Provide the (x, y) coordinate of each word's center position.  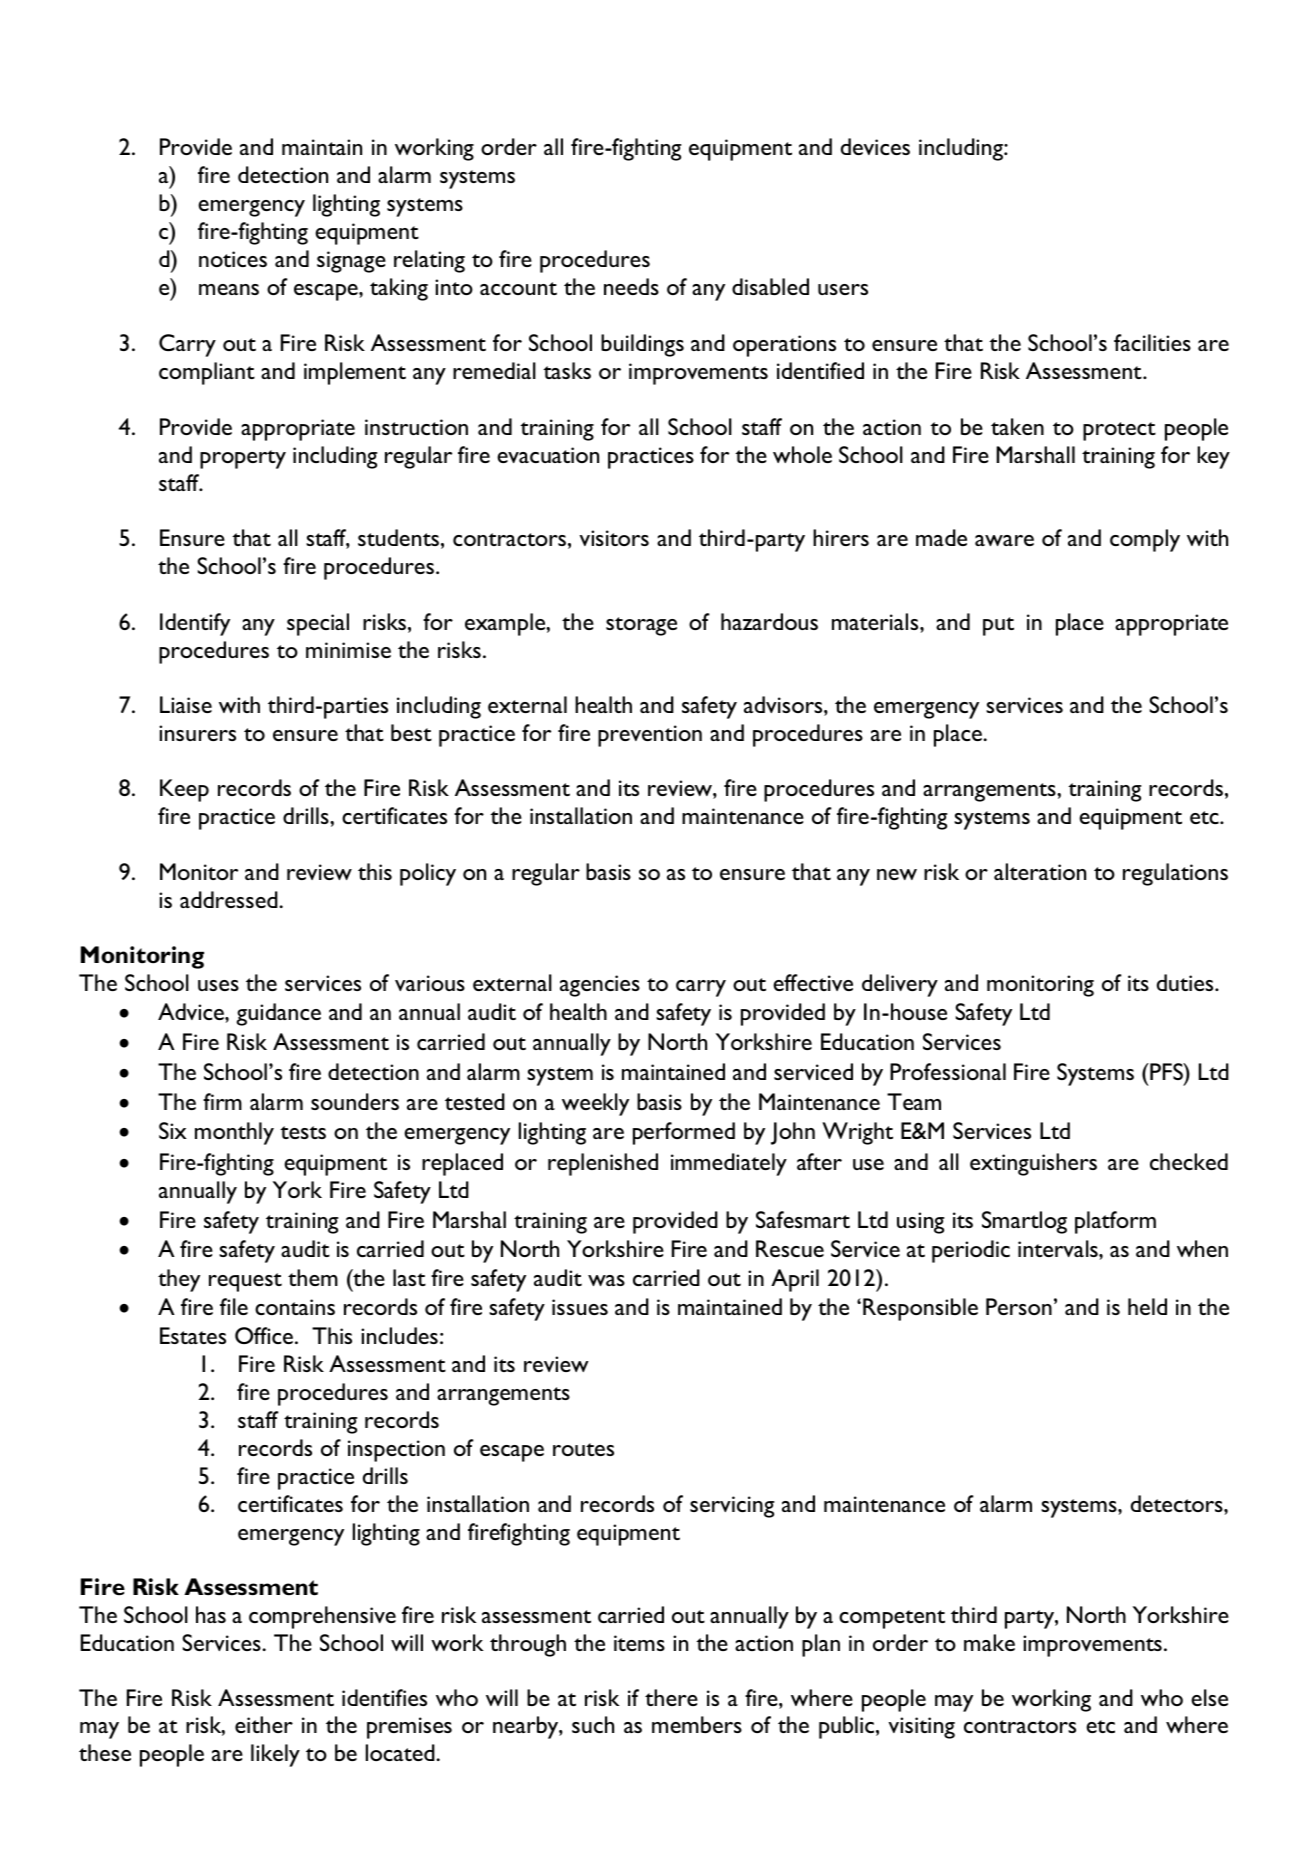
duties (1186, 982)
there (671, 1697)
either (264, 1724)
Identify (195, 624)
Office (265, 1335)
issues (580, 1307)
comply (1145, 540)
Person (1019, 1306)
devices (875, 146)
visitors (614, 538)
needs (631, 286)
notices (233, 259)
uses (218, 985)
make (989, 1642)
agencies (600, 986)
